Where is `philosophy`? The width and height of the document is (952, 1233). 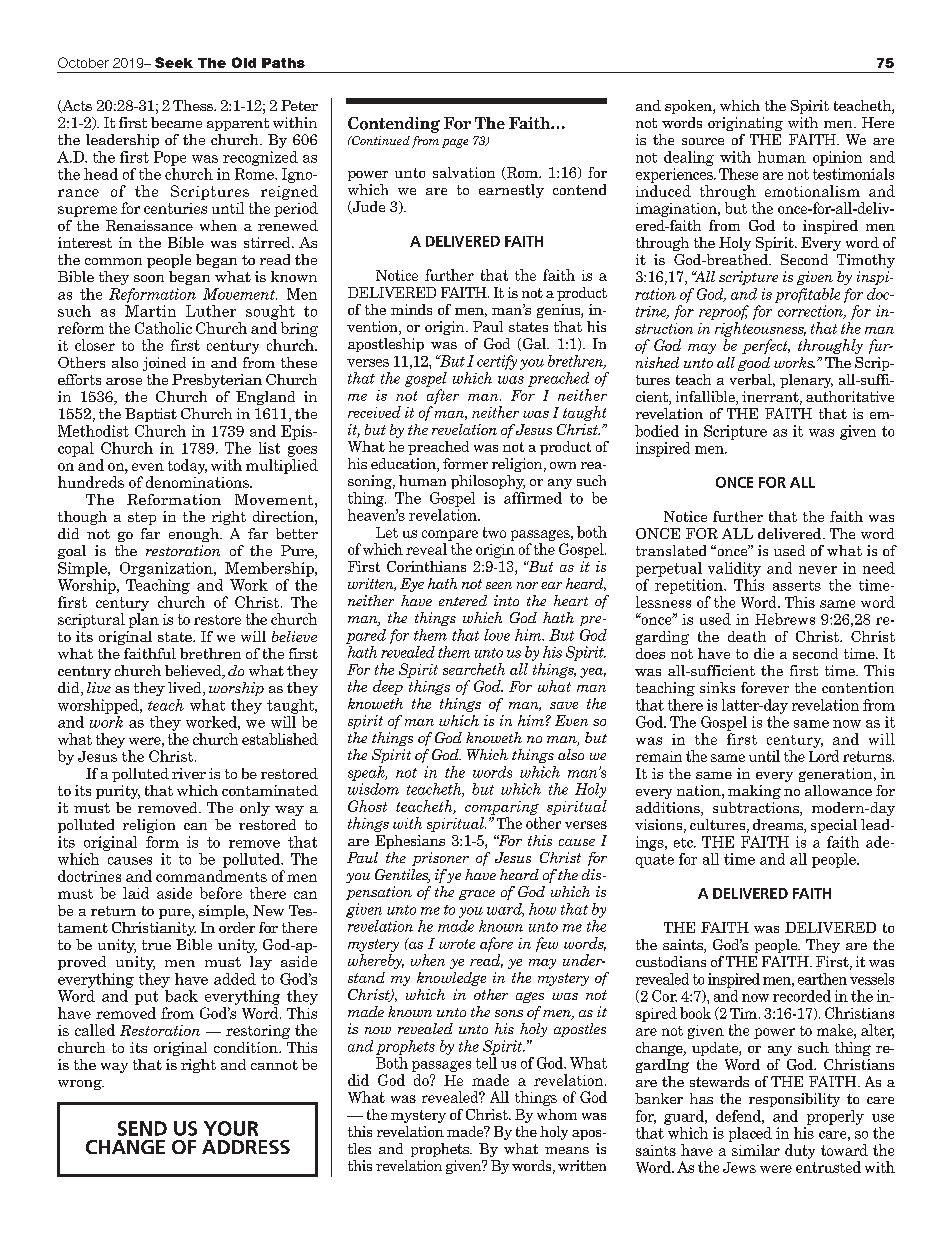
philosophy is located at coordinates (488, 482).
